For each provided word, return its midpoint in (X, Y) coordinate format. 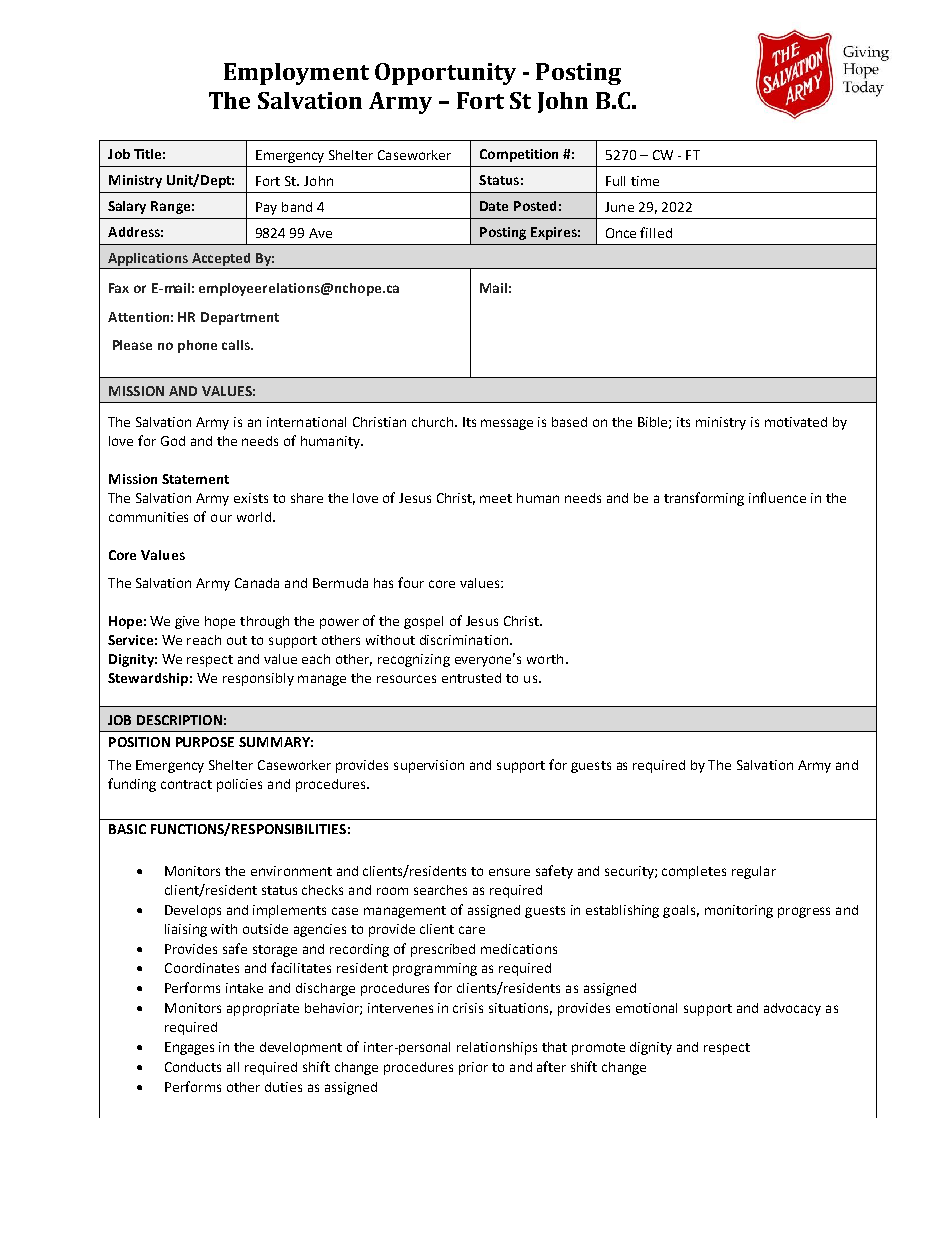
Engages (189, 1048)
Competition (519, 155)
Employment (296, 74)
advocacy (792, 1009)
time (645, 181)
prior (473, 1068)
